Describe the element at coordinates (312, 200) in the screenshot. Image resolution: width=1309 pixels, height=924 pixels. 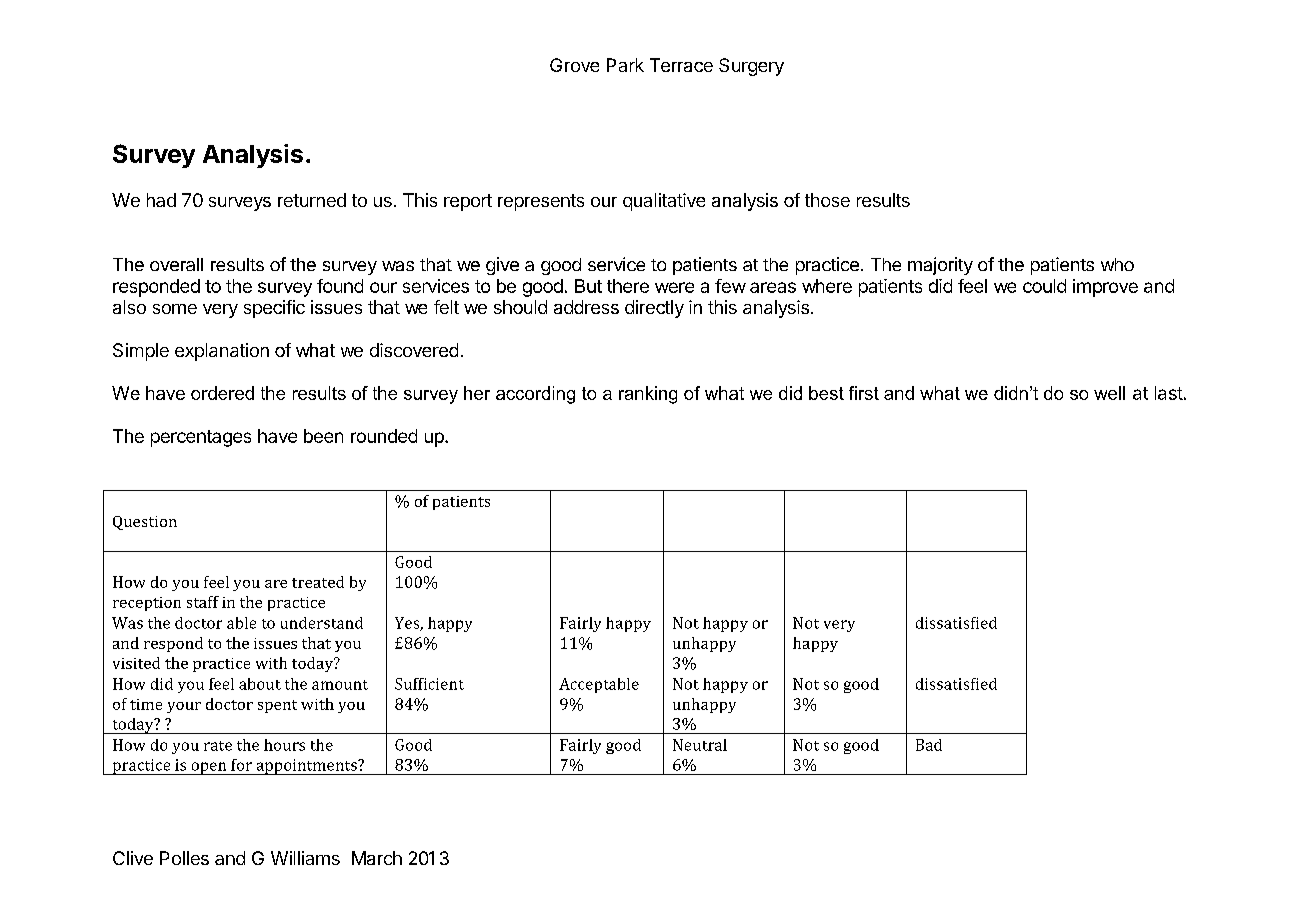
I see `returned` at that location.
